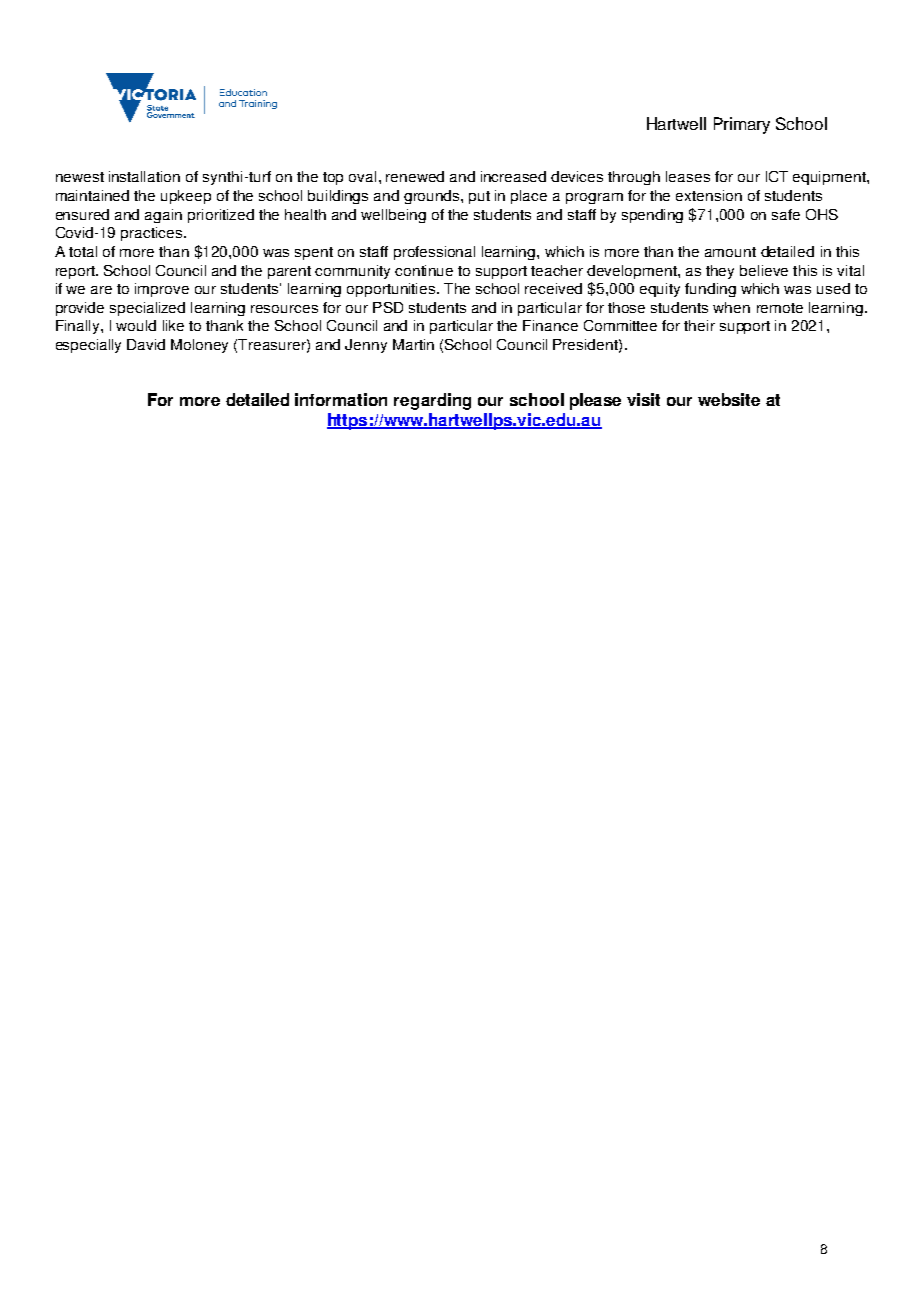 The height and width of the screenshot is (1308, 924). What do you see at coordinates (742, 125) in the screenshot?
I see `Primary` at bounding box center [742, 125].
